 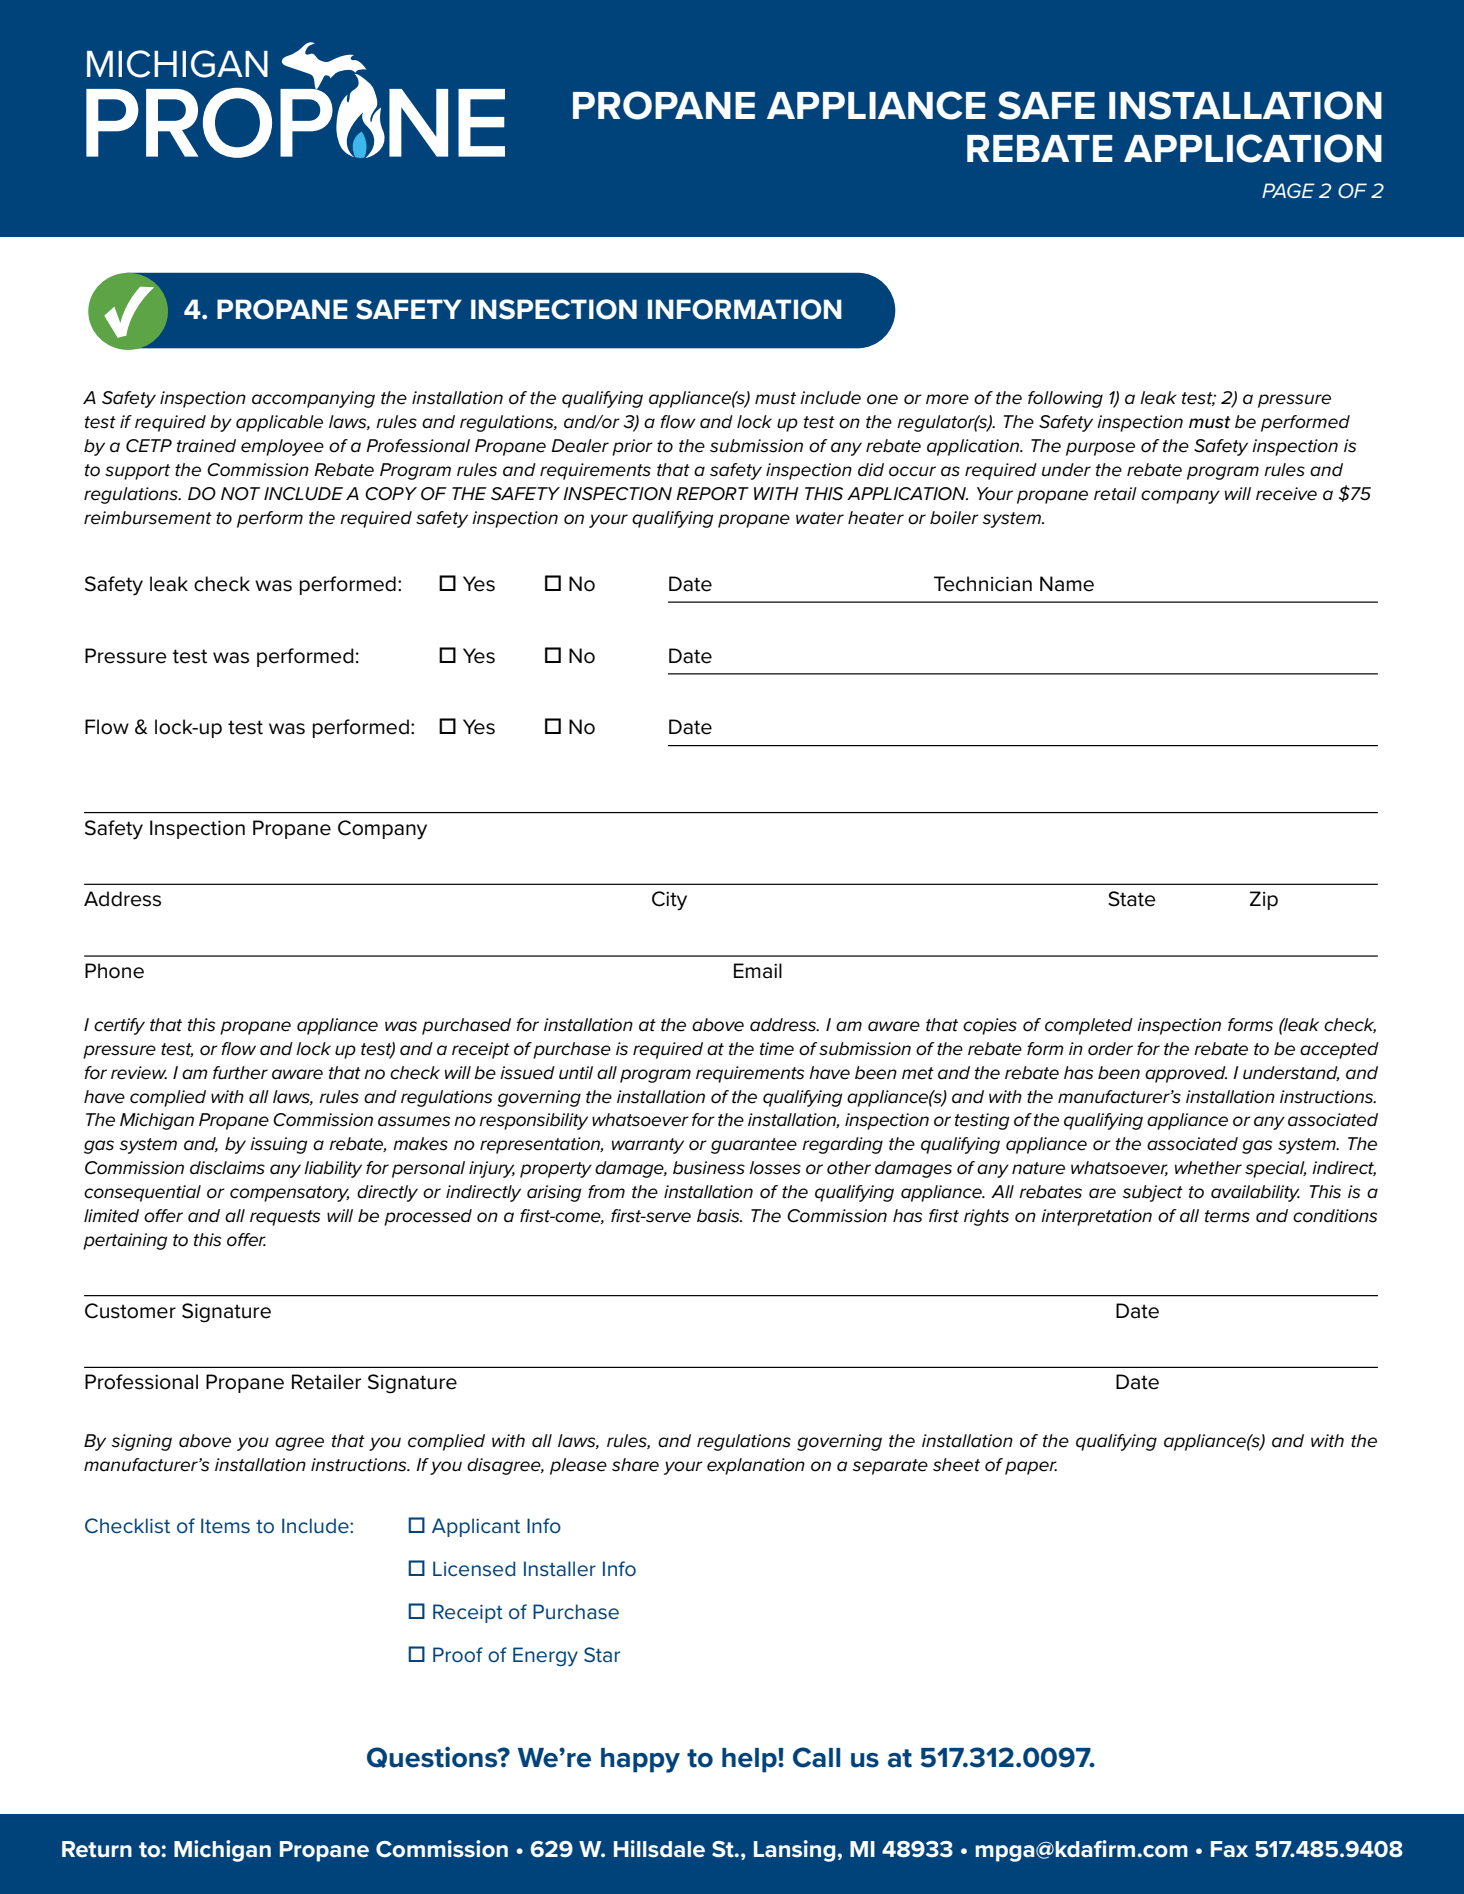 I want to click on time, so click(x=777, y=1049).
